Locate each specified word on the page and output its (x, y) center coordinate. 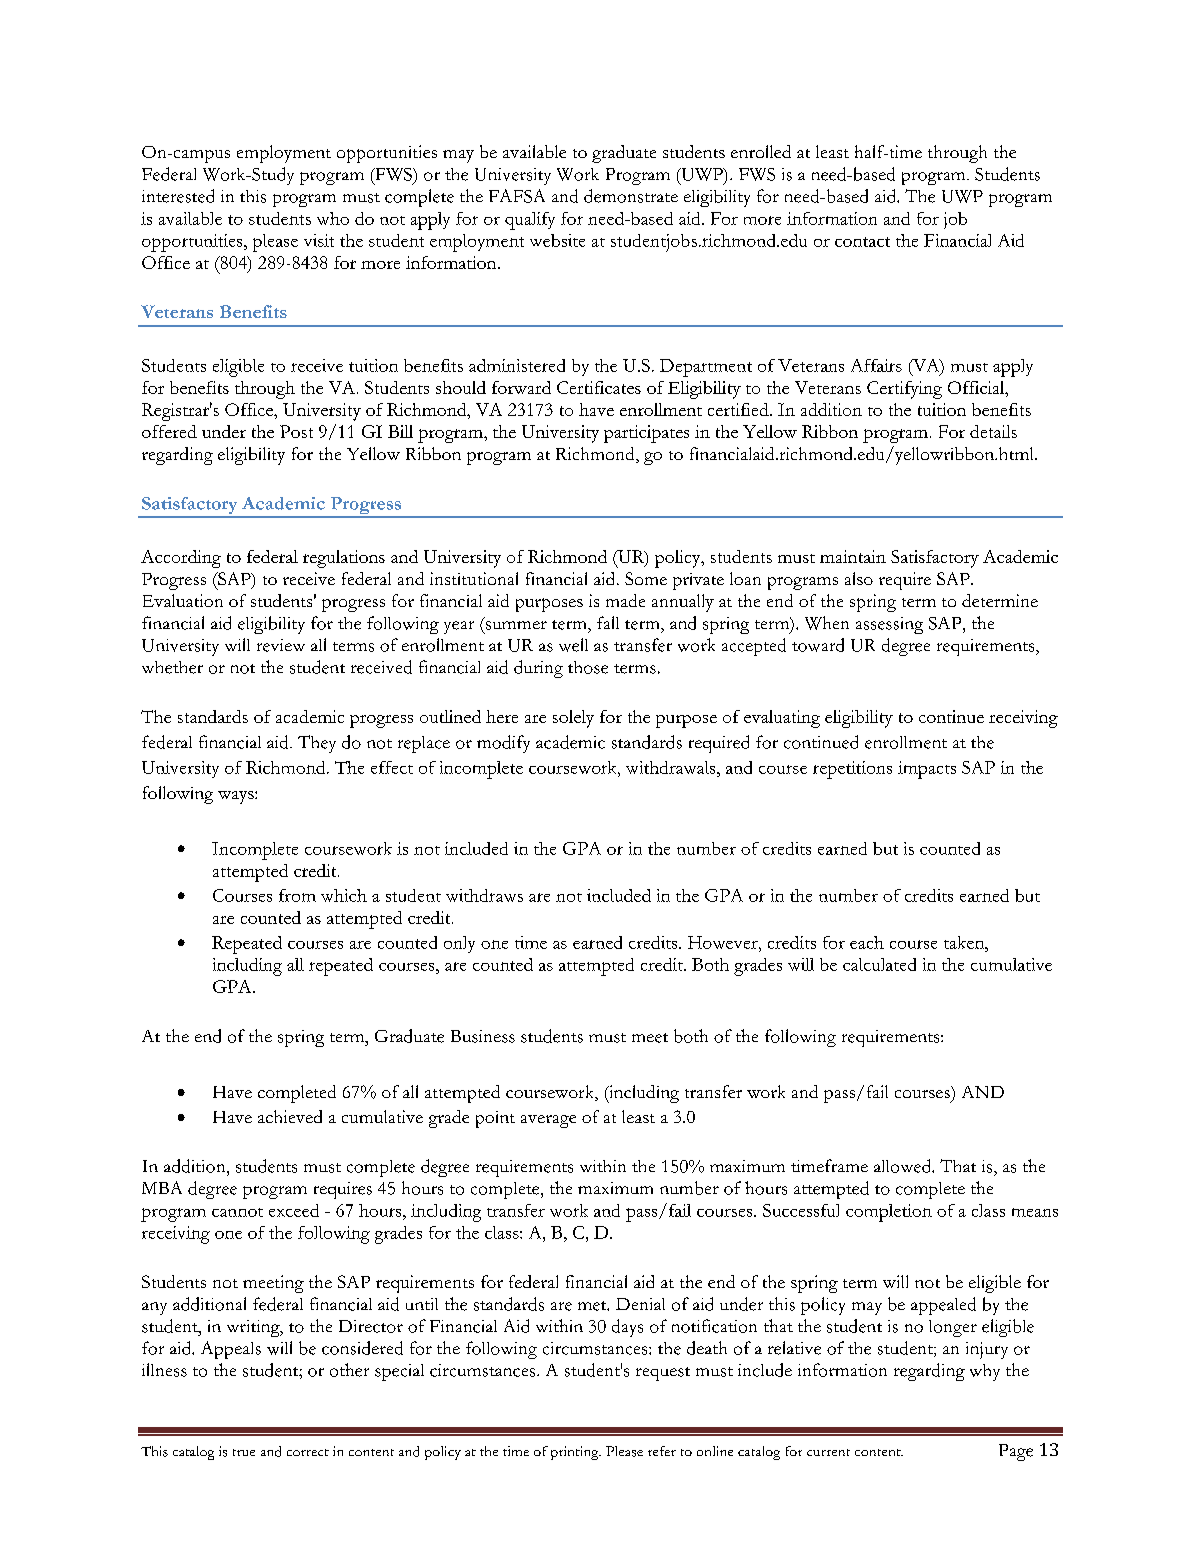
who (333, 218)
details (993, 431)
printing (576, 1453)
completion (889, 1213)
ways (237, 797)
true (244, 1452)
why (985, 1372)
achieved (290, 1116)
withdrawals (672, 767)
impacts (927, 770)
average (548, 1121)
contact (862, 242)
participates (646, 434)
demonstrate (631, 196)
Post (296, 431)
